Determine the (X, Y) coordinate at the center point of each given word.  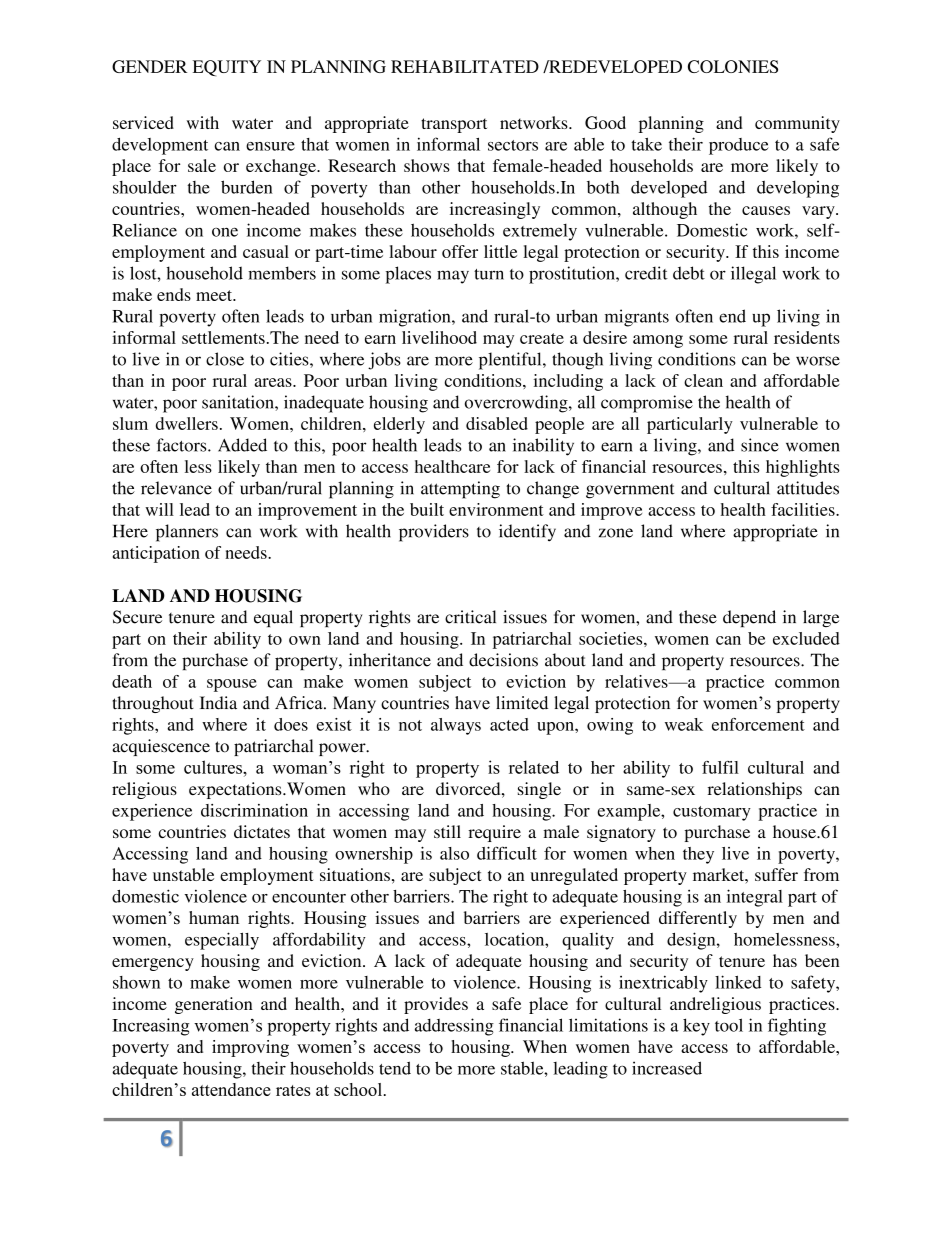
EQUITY (227, 68)
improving (250, 1048)
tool (729, 1025)
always (456, 726)
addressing (454, 1027)
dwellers (187, 423)
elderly (399, 425)
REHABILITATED (465, 66)
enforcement (758, 724)
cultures (214, 767)
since (760, 445)
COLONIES (733, 66)
